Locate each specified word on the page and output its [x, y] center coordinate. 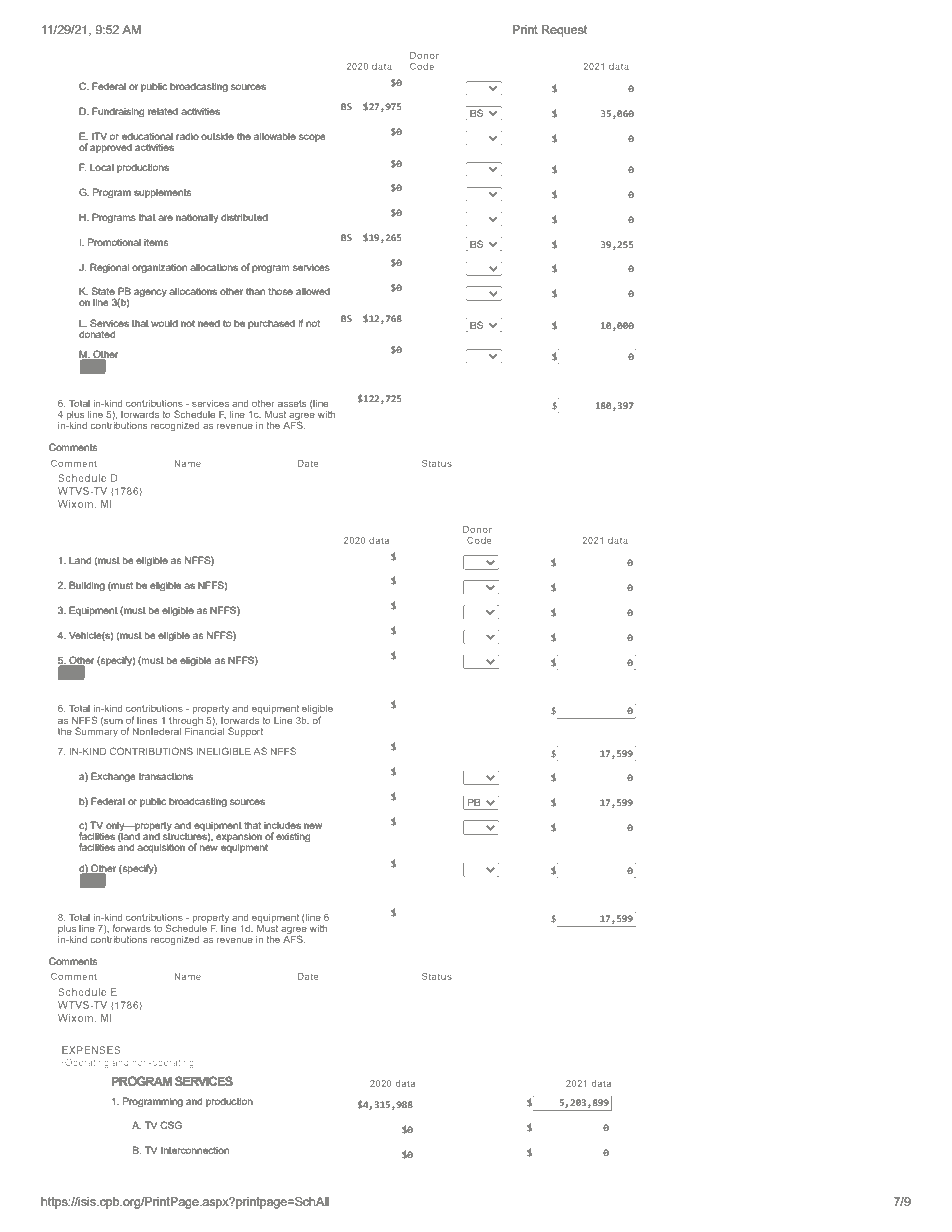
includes [282, 825]
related [163, 111]
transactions [166, 776]
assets [292, 403]
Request [564, 31]
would [164, 323]
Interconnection [195, 1150]
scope [312, 138]
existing [293, 838]
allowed [313, 291]
